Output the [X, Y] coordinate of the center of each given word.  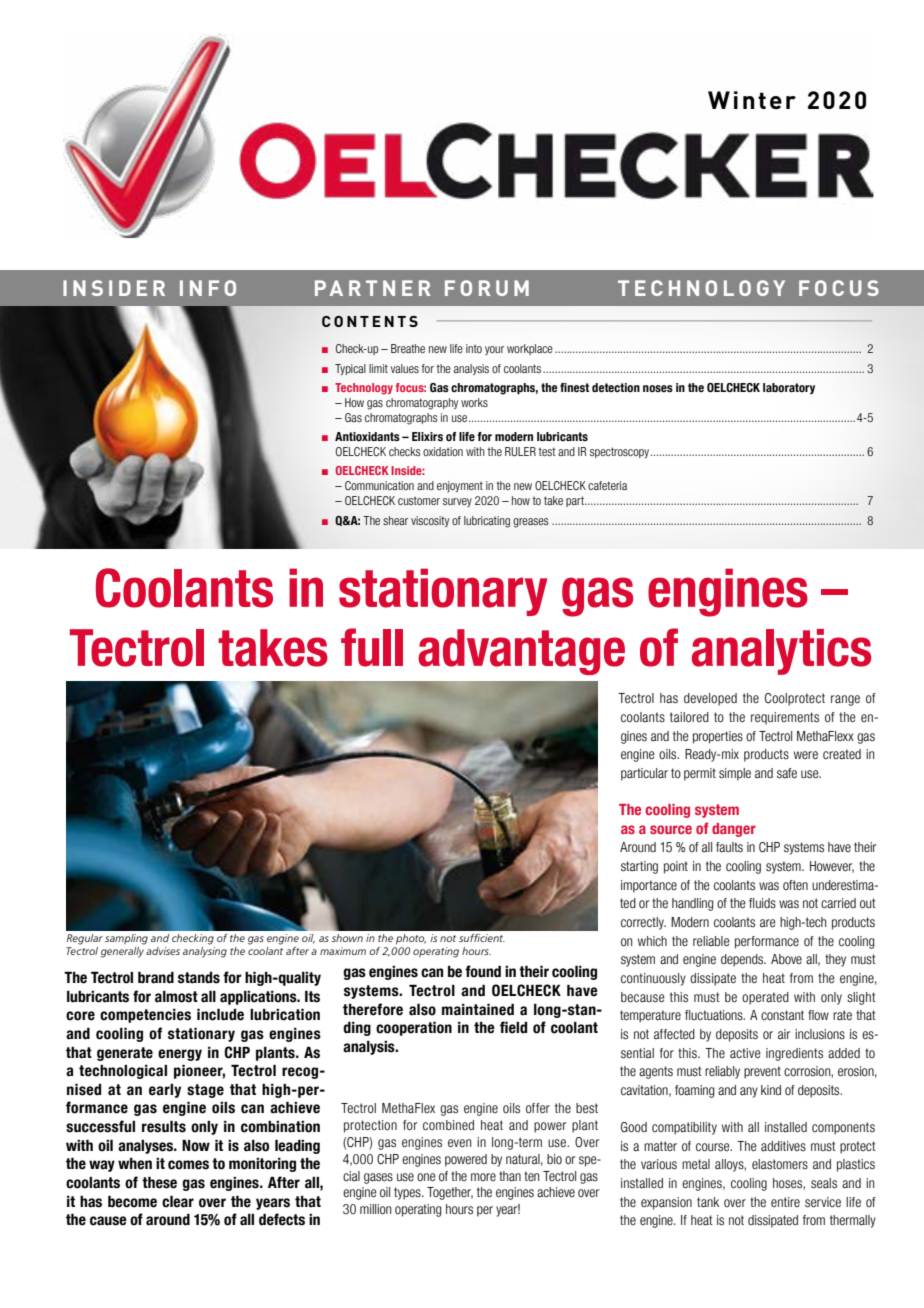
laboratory [789, 388]
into [474, 348]
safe [787, 773]
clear [178, 1201]
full [372, 647]
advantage [521, 652]
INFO [208, 288]
